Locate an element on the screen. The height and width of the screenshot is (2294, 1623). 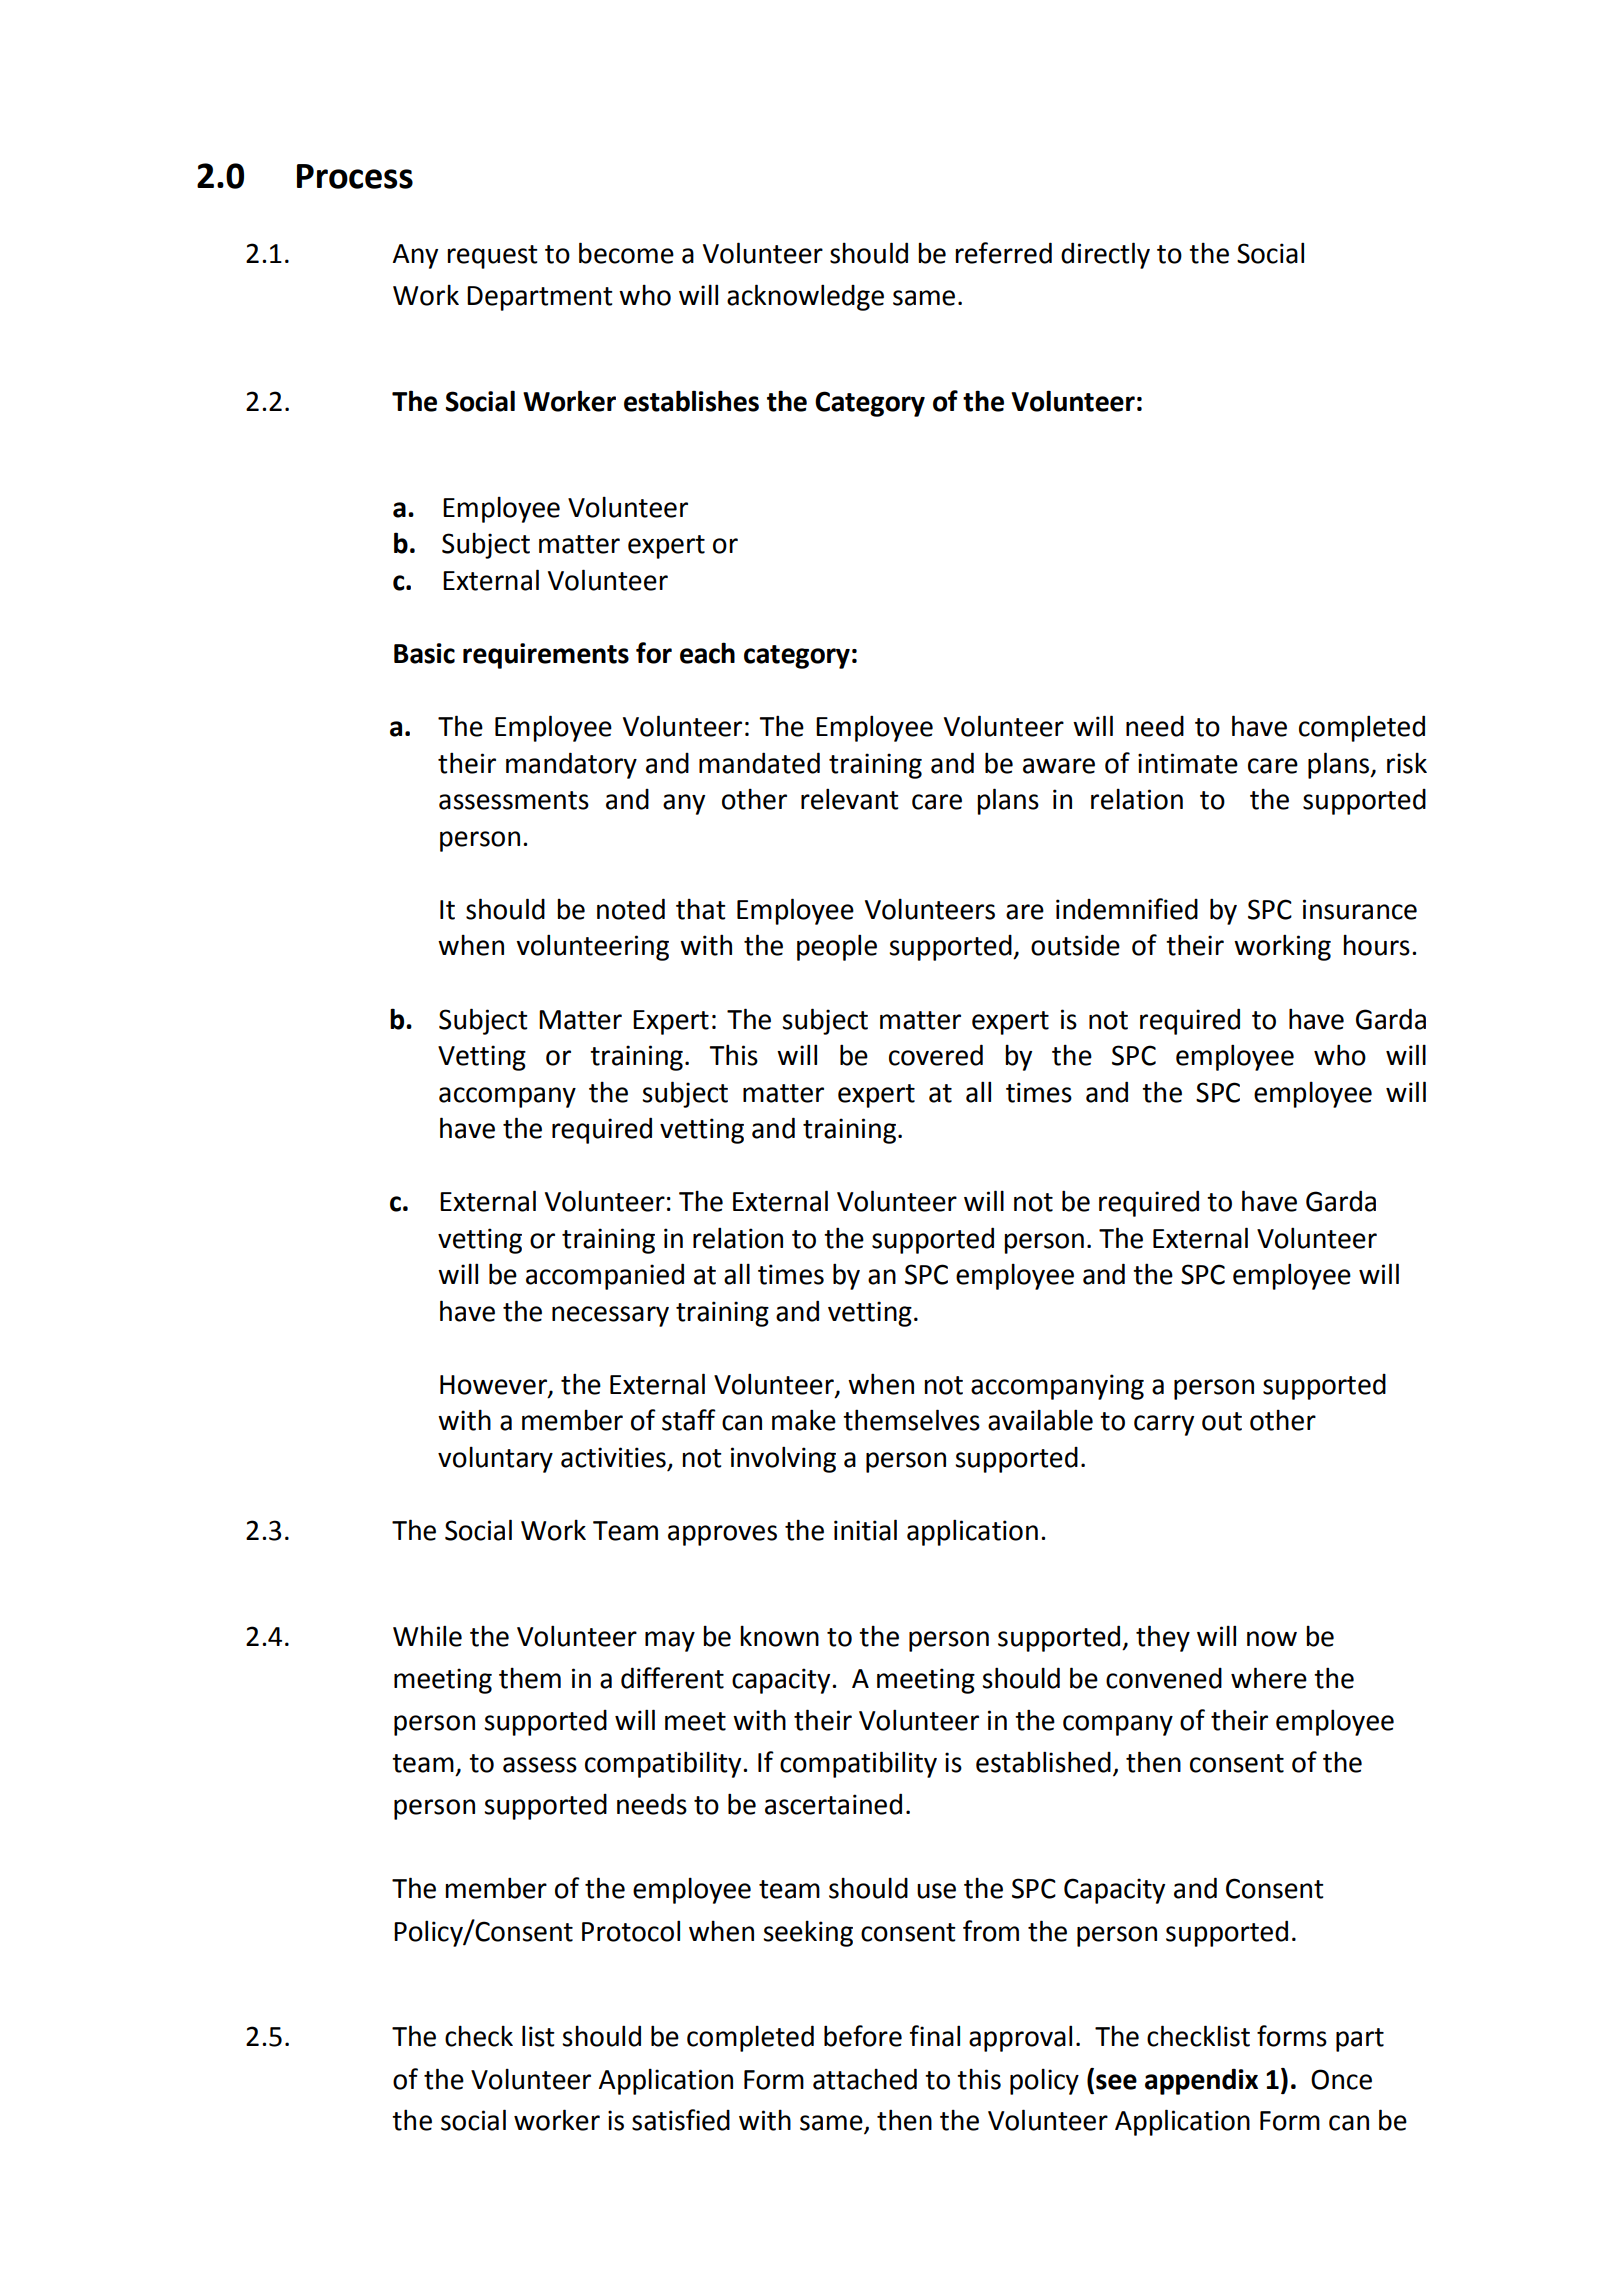
mandatory is located at coordinates (571, 765).
